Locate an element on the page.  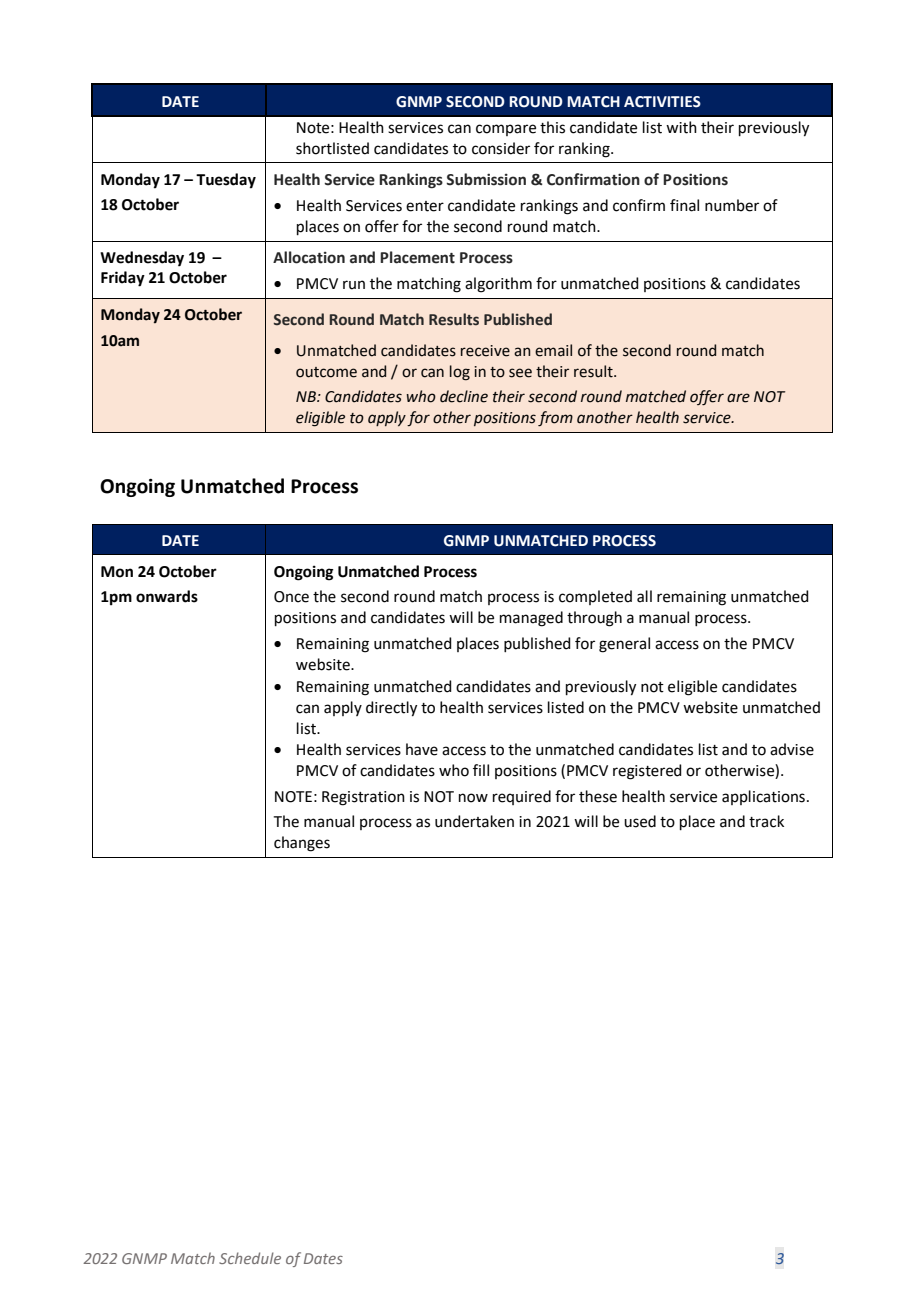
consider is located at coordinates (501, 148).
